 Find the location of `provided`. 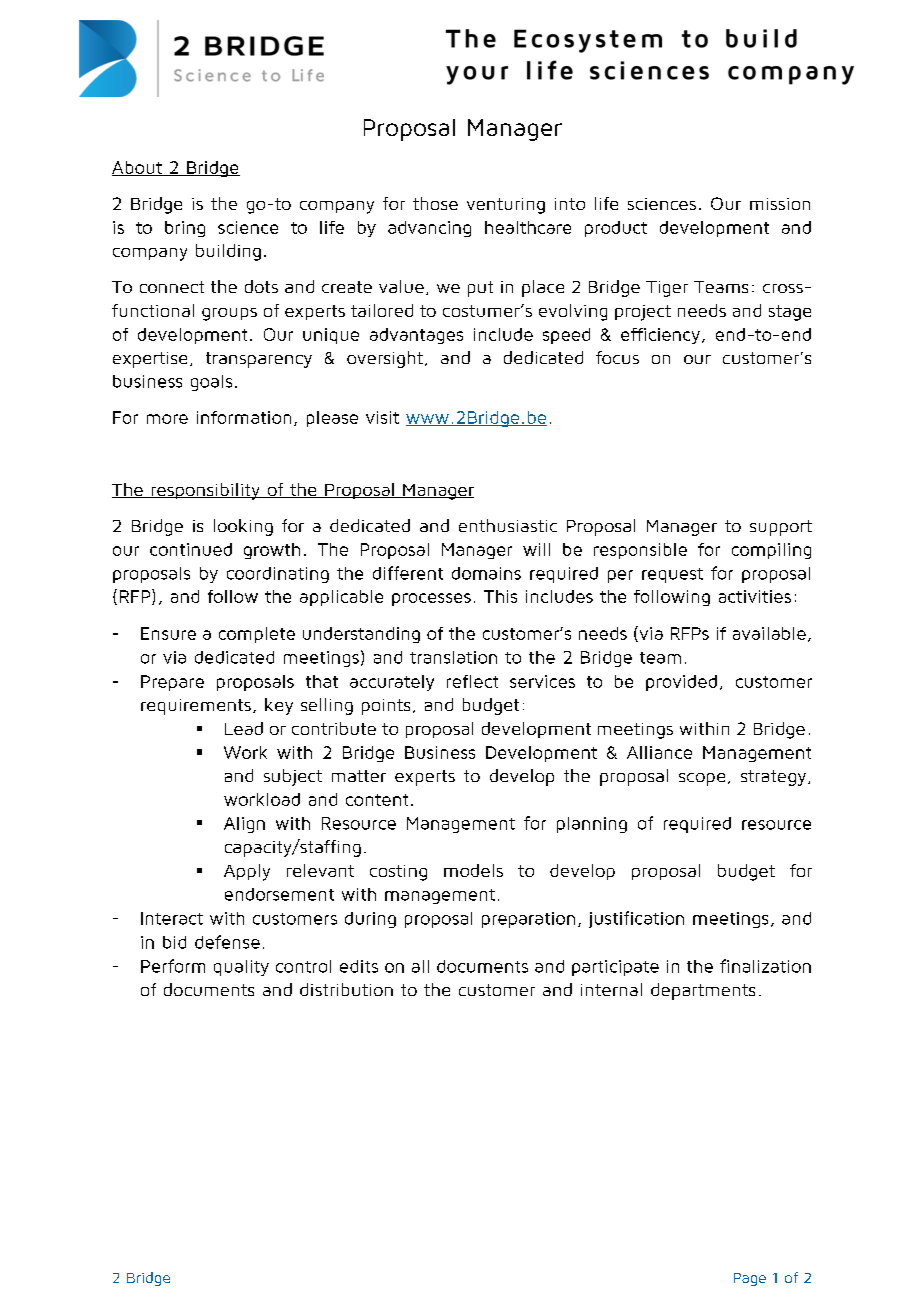

provided is located at coordinates (681, 683).
